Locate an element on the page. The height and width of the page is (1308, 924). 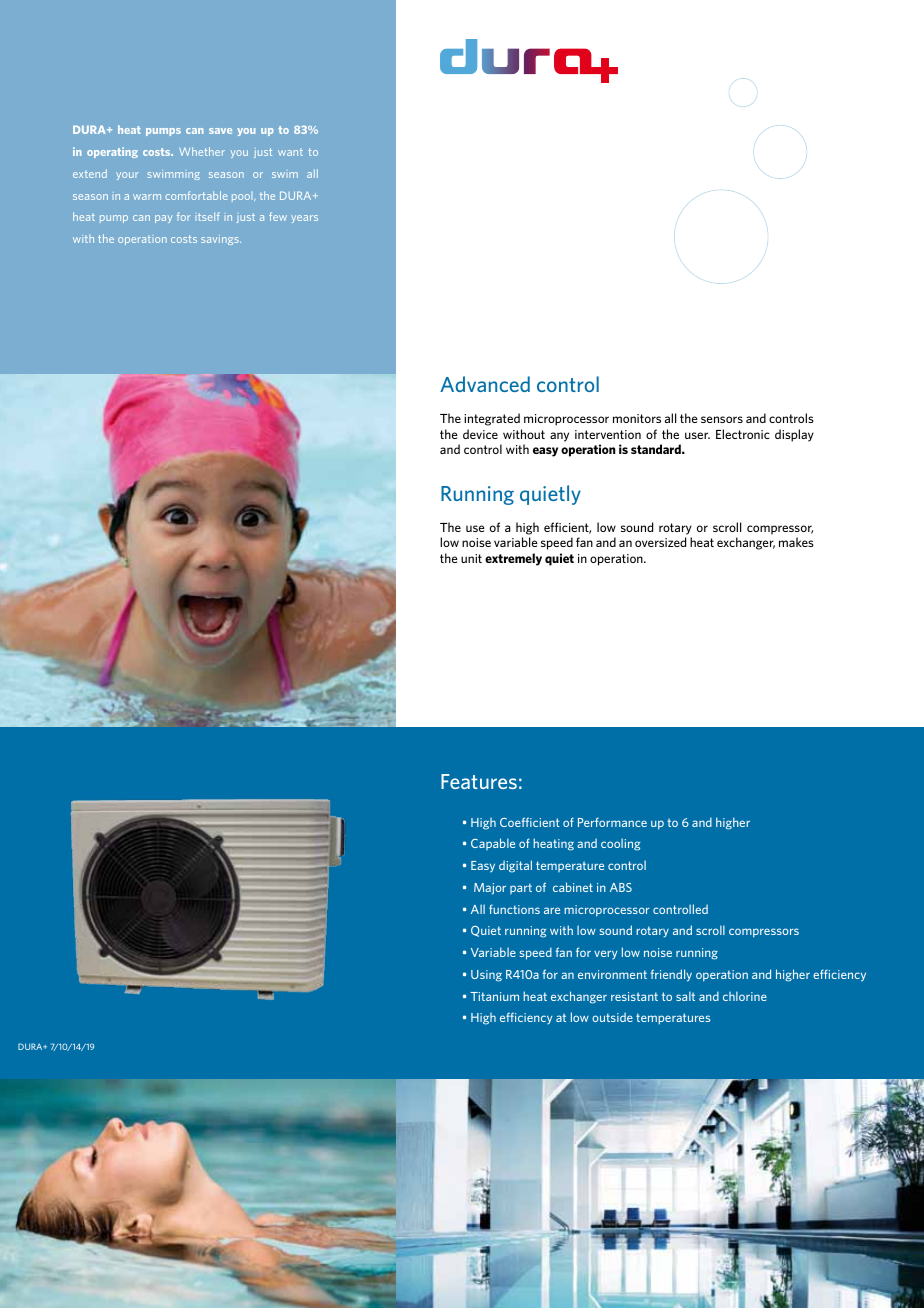
sensors is located at coordinates (722, 419).
